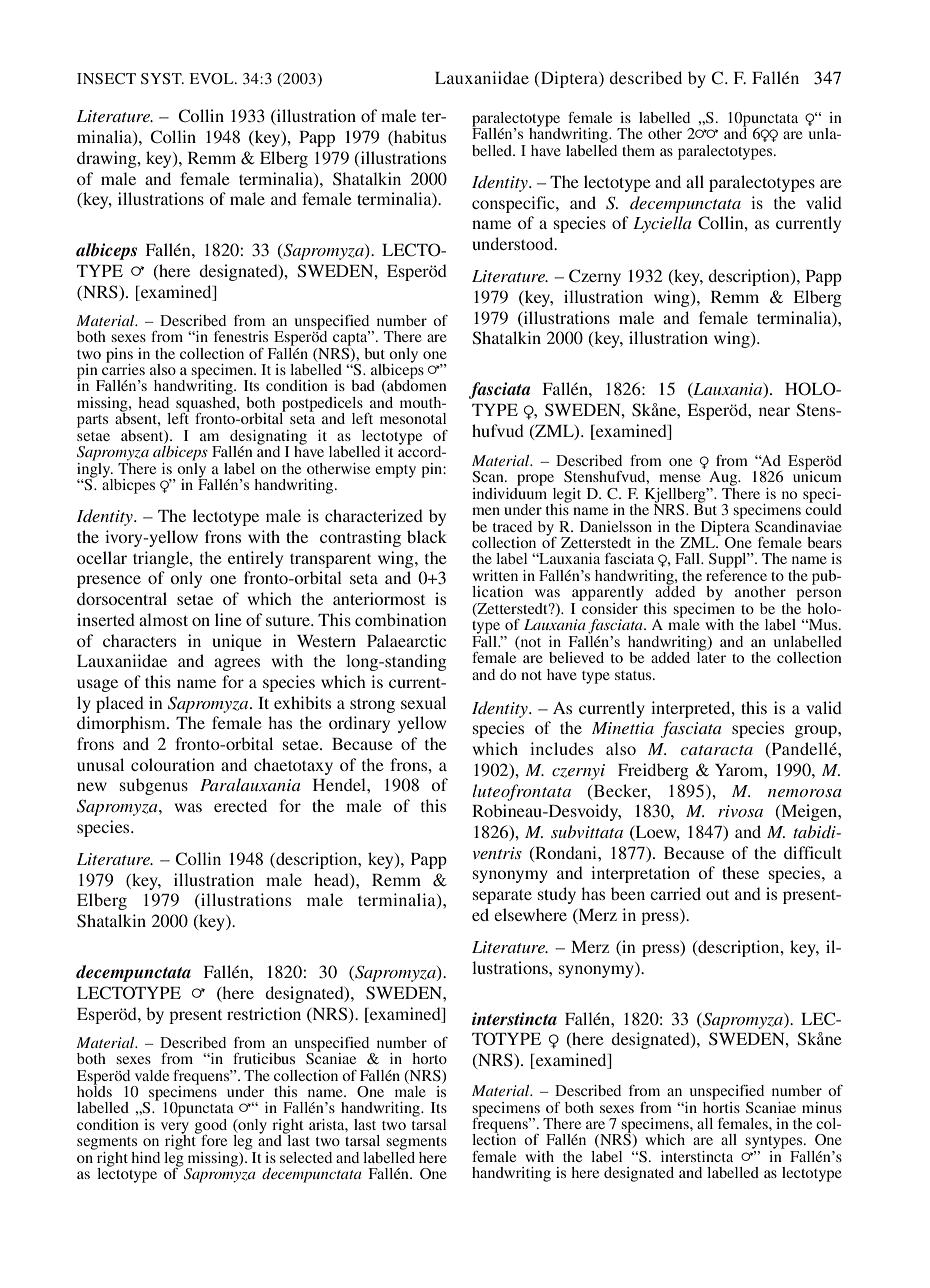 This screenshot has width=930, height=1288. What do you see at coordinates (163, 619) in the screenshot?
I see `almost` at bounding box center [163, 619].
